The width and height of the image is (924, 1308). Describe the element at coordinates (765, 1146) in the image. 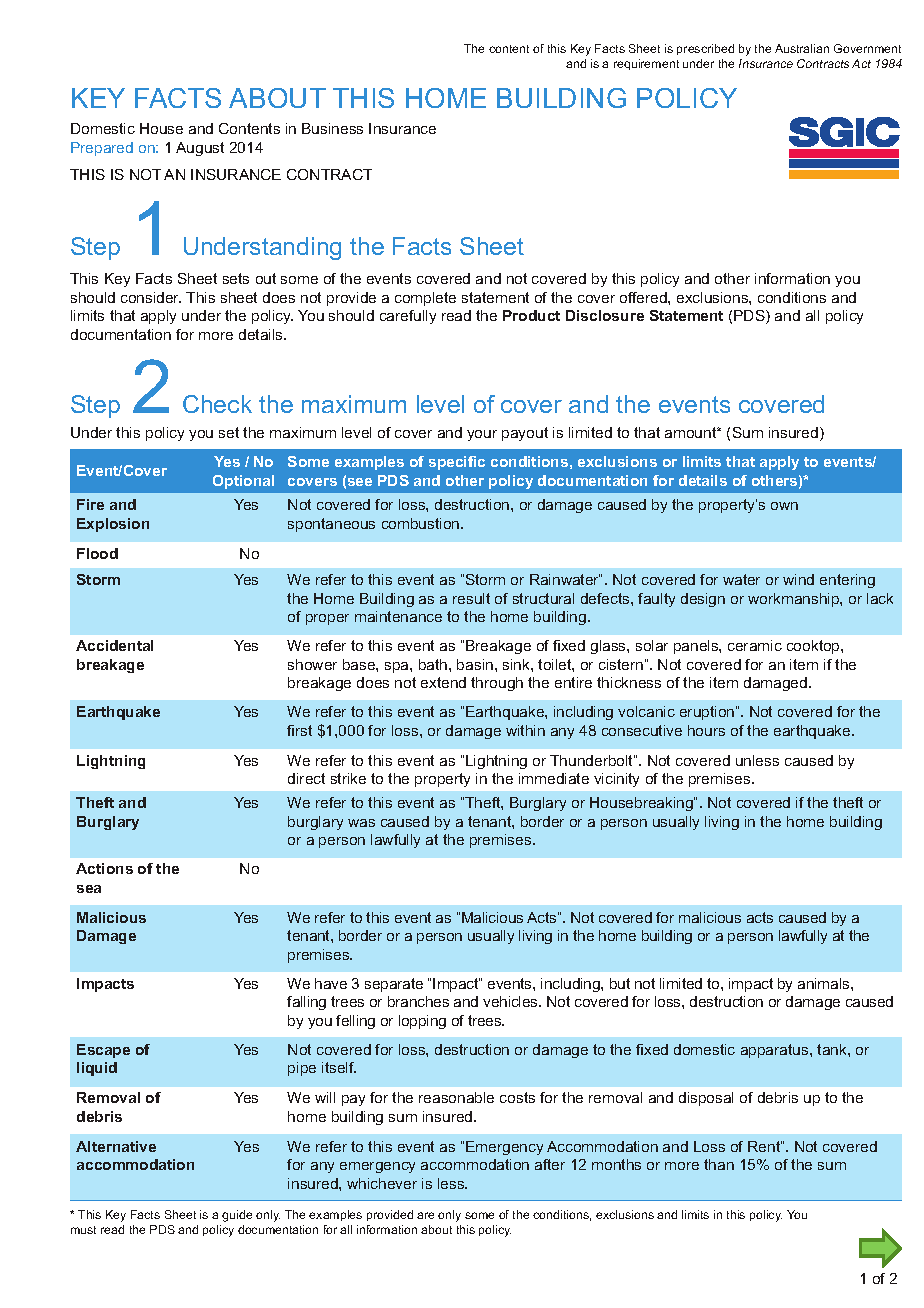

I see `Rent` at that location.
